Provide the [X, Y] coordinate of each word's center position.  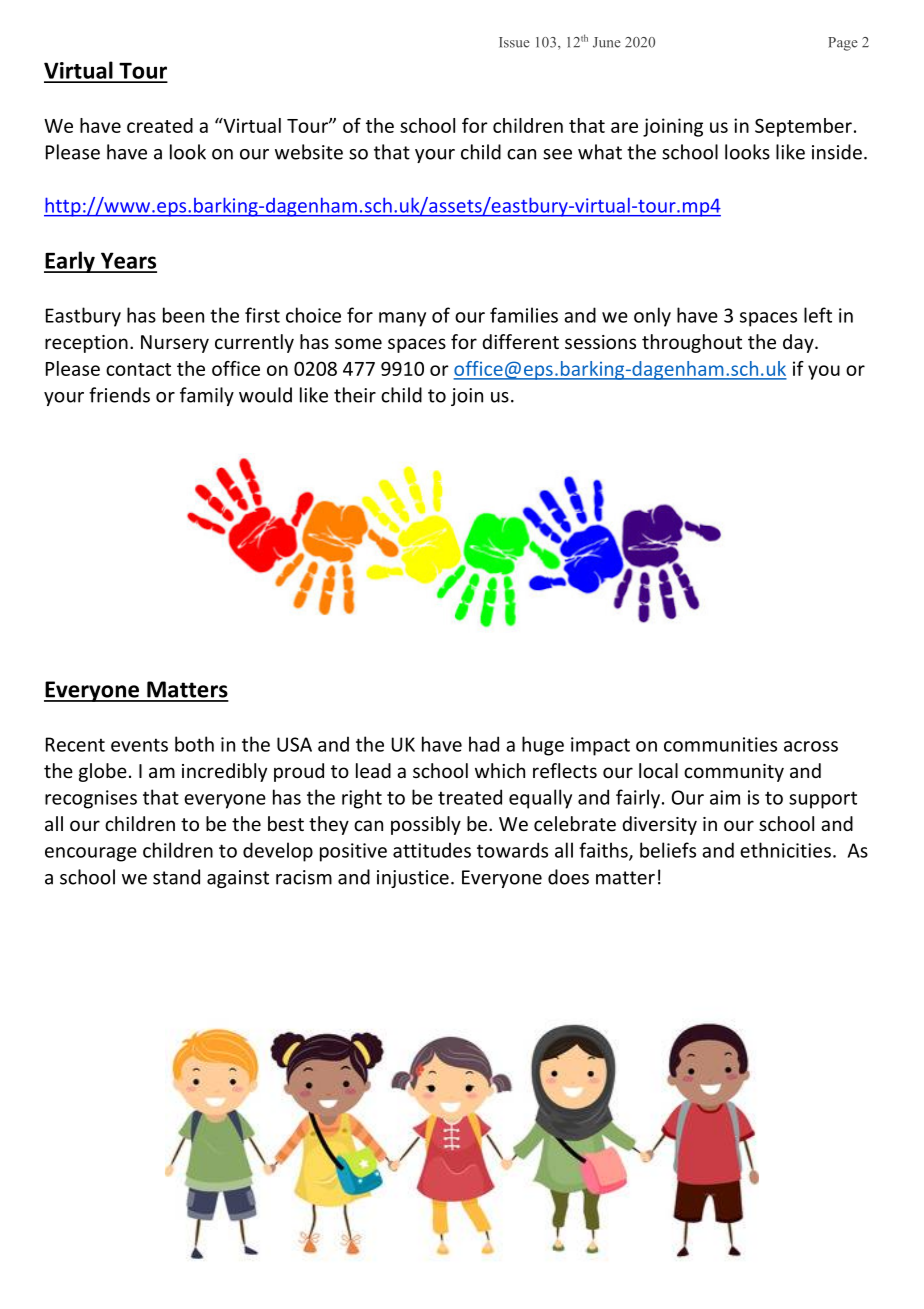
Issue [514, 42]
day [799, 343]
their [355, 395]
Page [843, 44]
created [160, 125]
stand [176, 877]
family [207, 396]
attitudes [432, 850]
